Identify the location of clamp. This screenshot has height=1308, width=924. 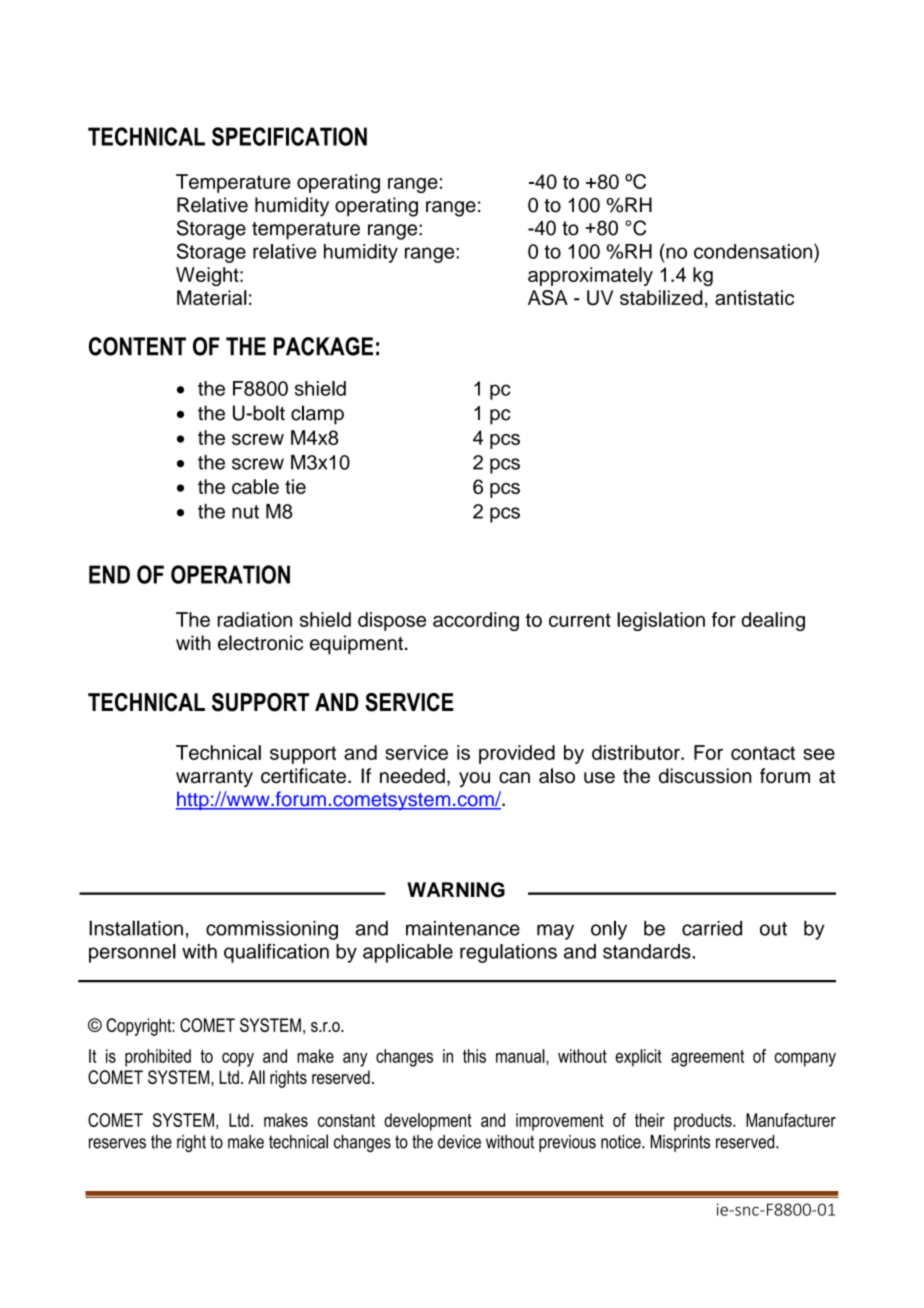
(317, 415).
